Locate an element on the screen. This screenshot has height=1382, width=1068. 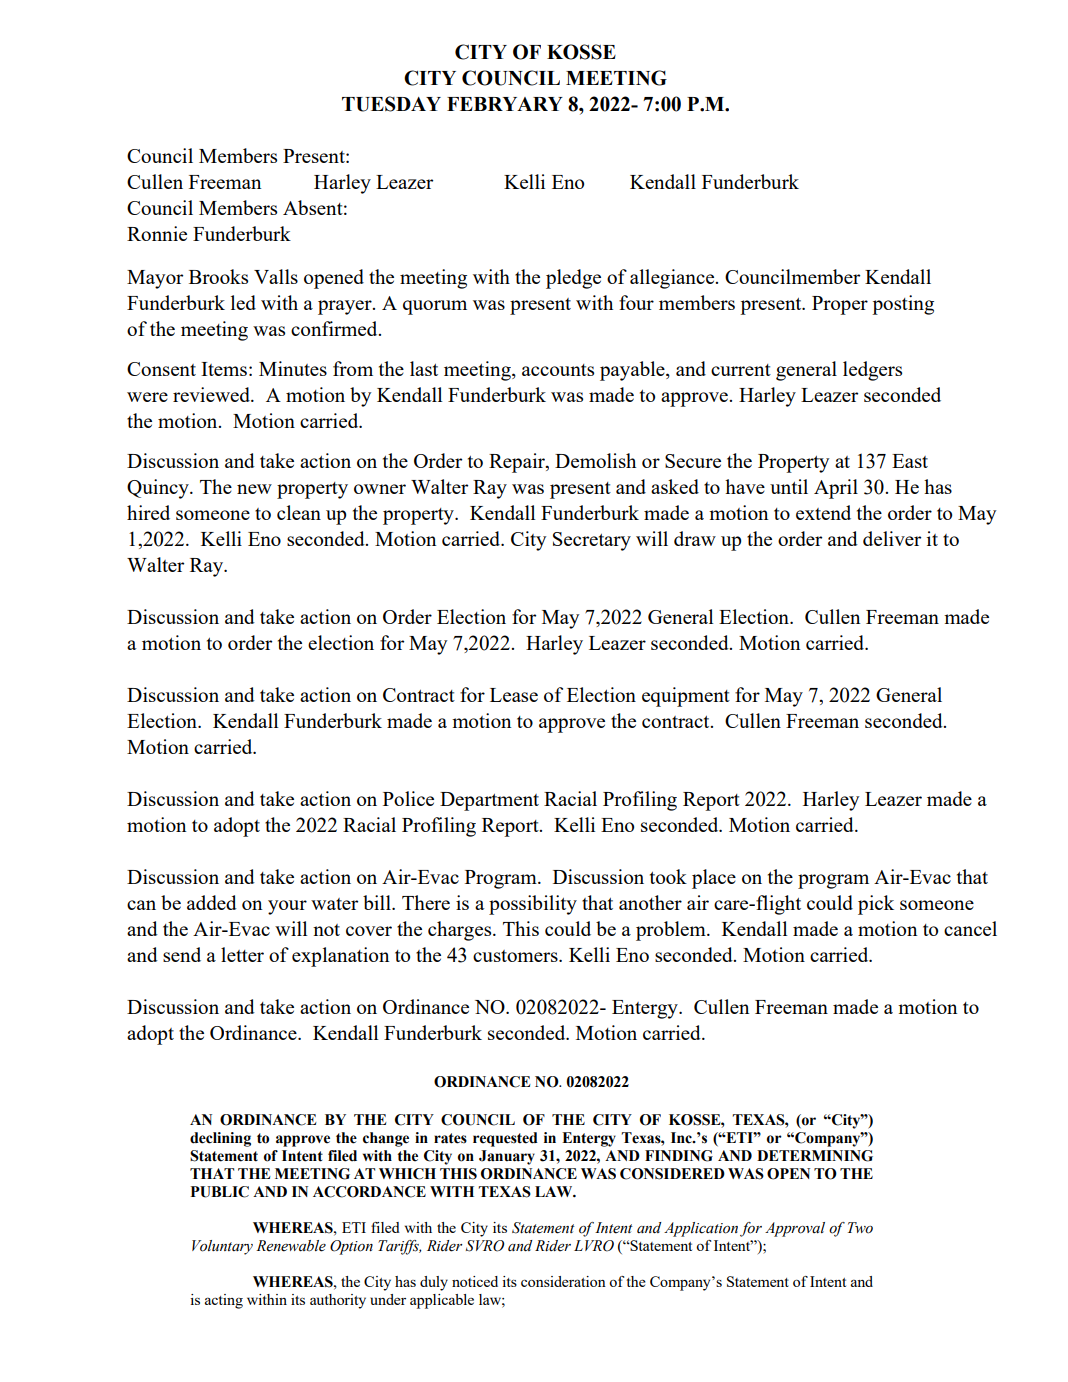
deliver is located at coordinates (892, 538).
